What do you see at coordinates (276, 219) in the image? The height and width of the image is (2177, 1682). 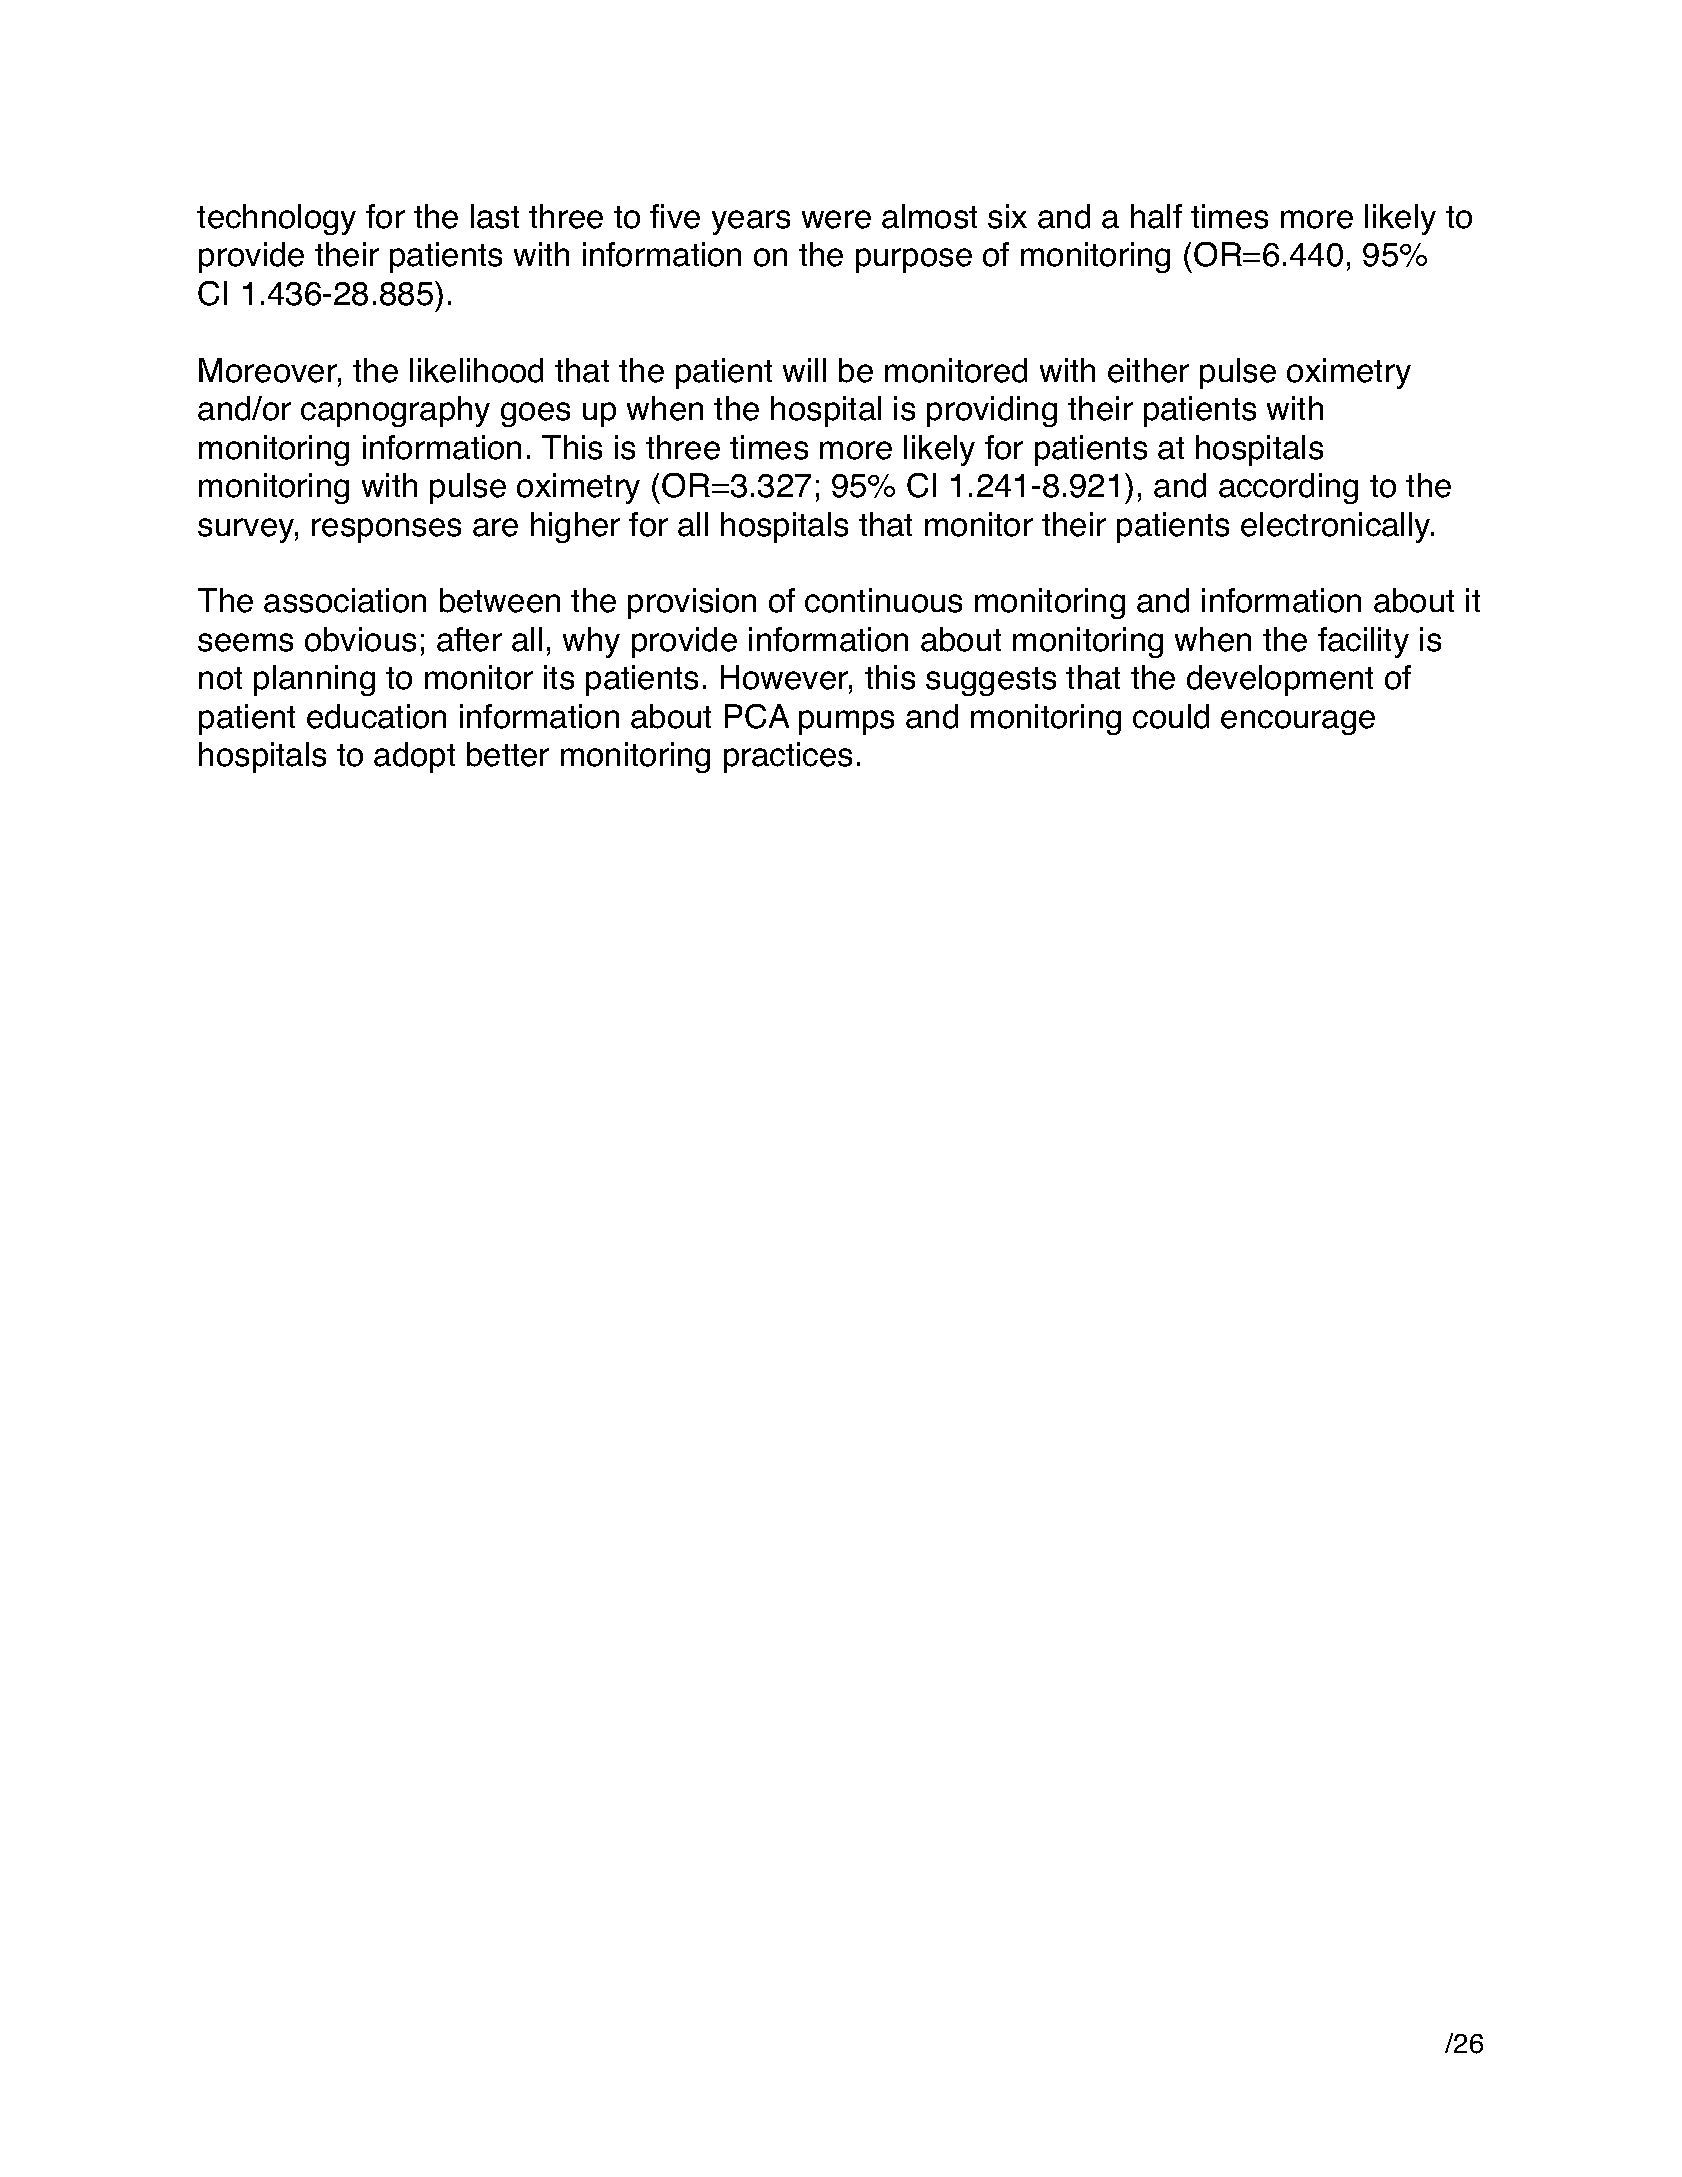 I see `technology` at bounding box center [276, 219].
